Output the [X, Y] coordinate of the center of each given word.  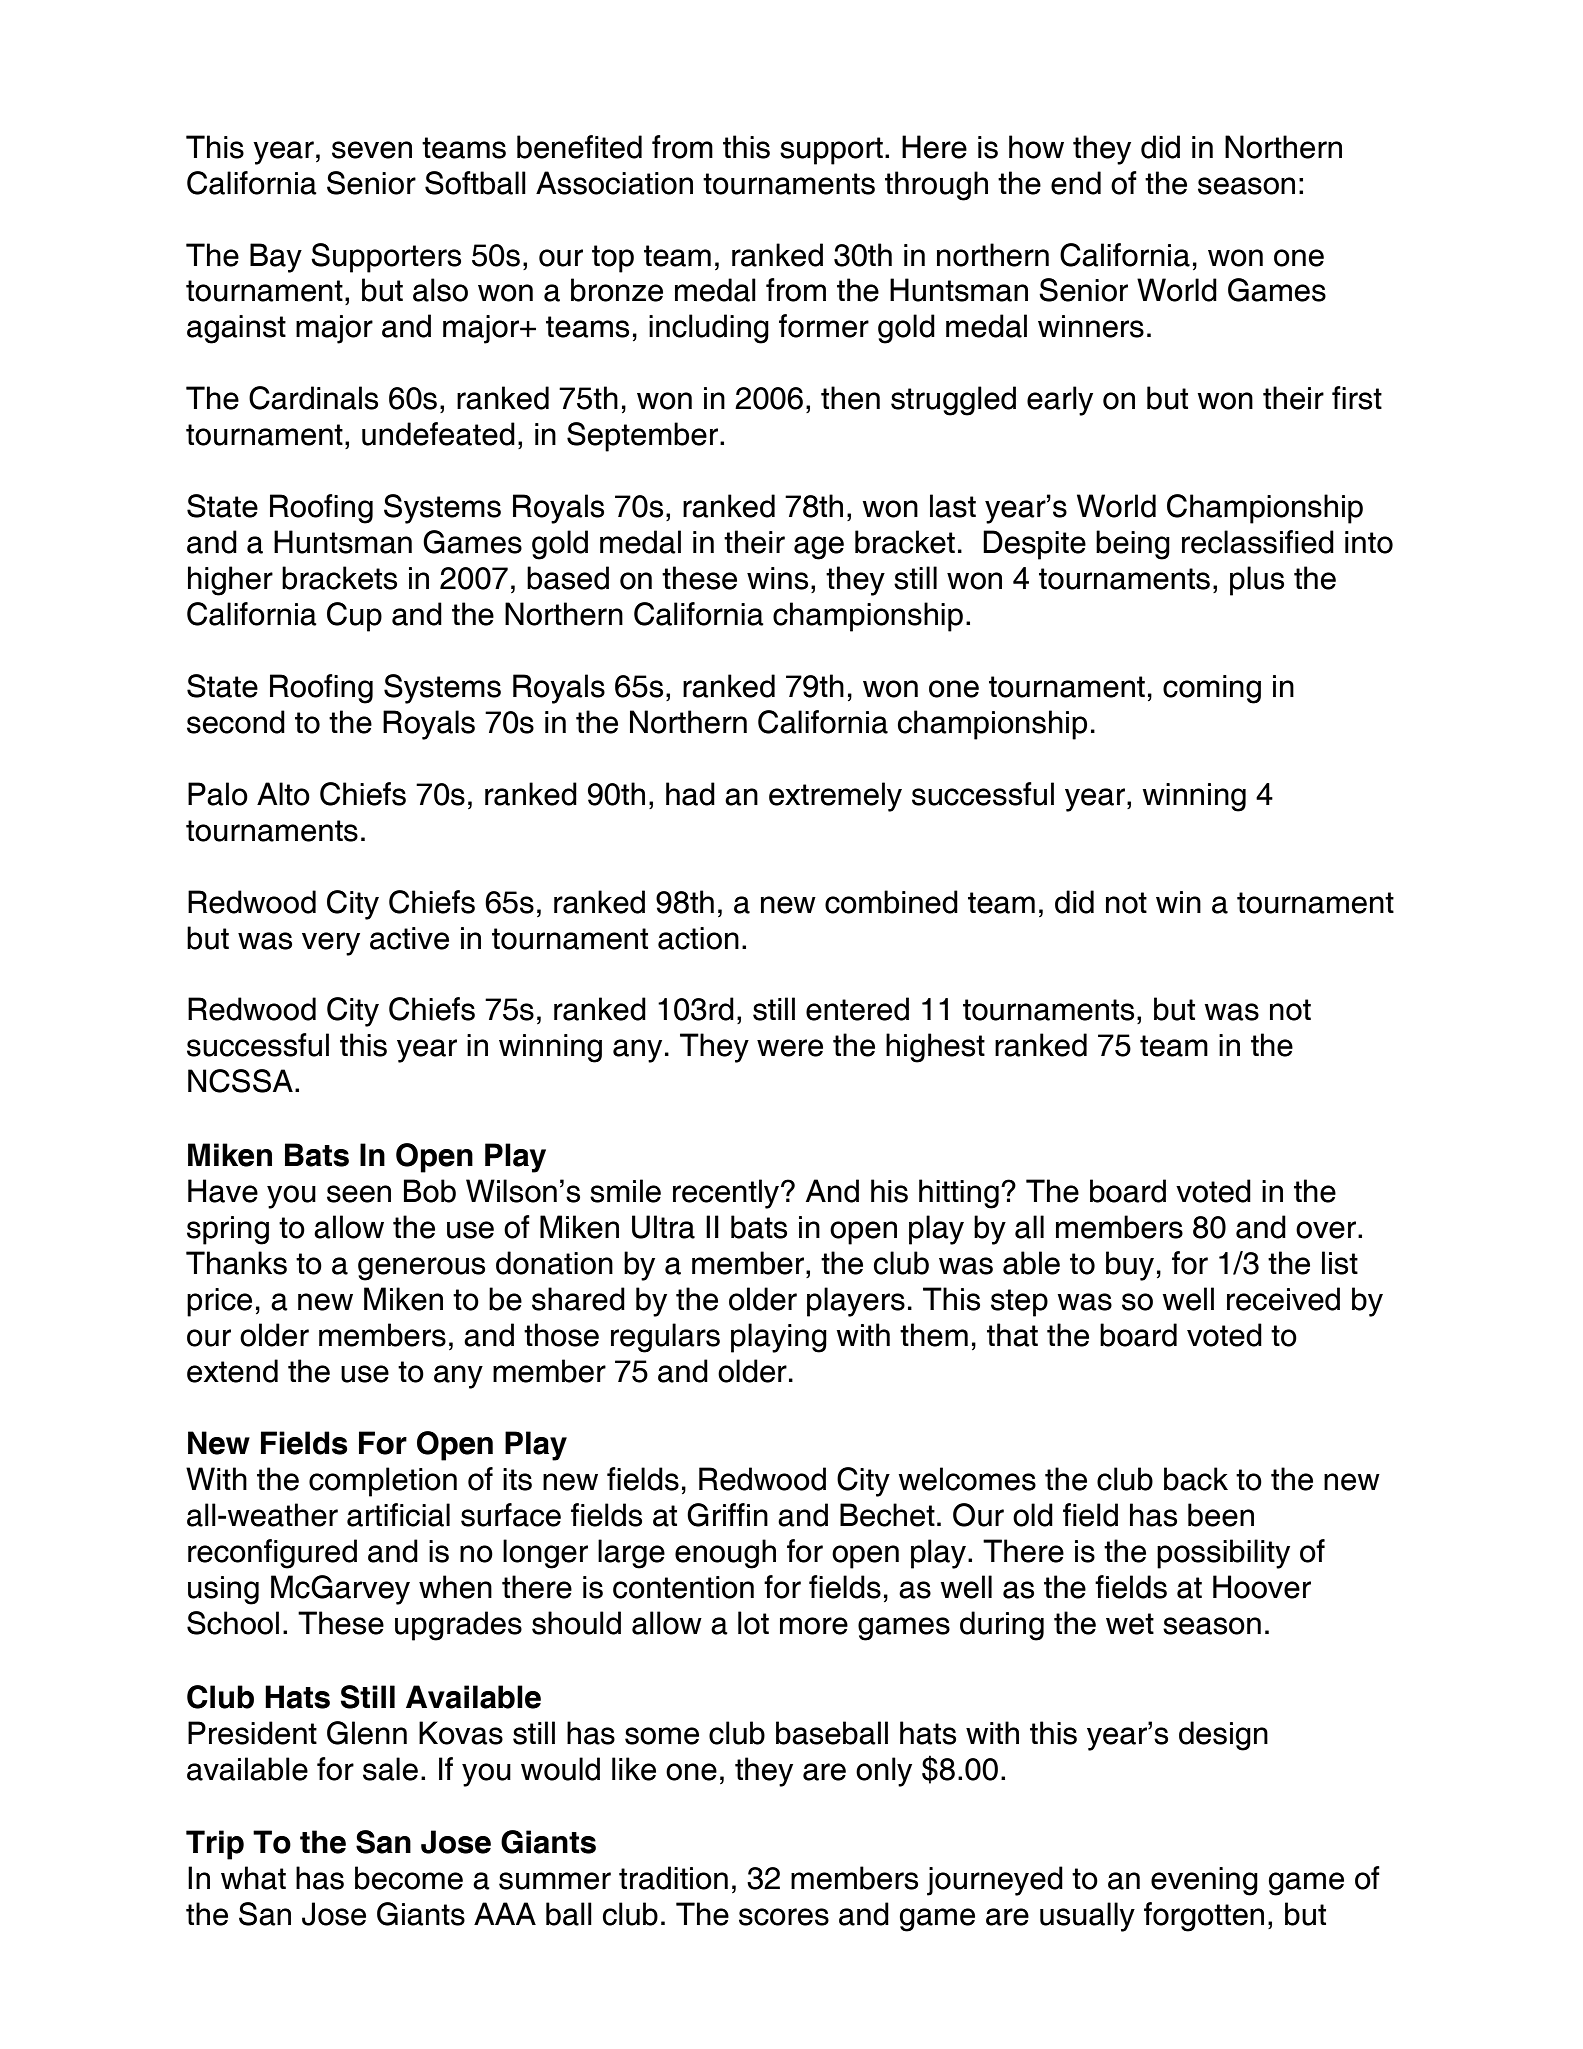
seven [372, 150]
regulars [665, 1338]
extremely [835, 797]
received [1283, 1299]
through [936, 186]
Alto [283, 794]
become [409, 1878]
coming [1212, 689]
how [1036, 147]
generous [421, 1269]
